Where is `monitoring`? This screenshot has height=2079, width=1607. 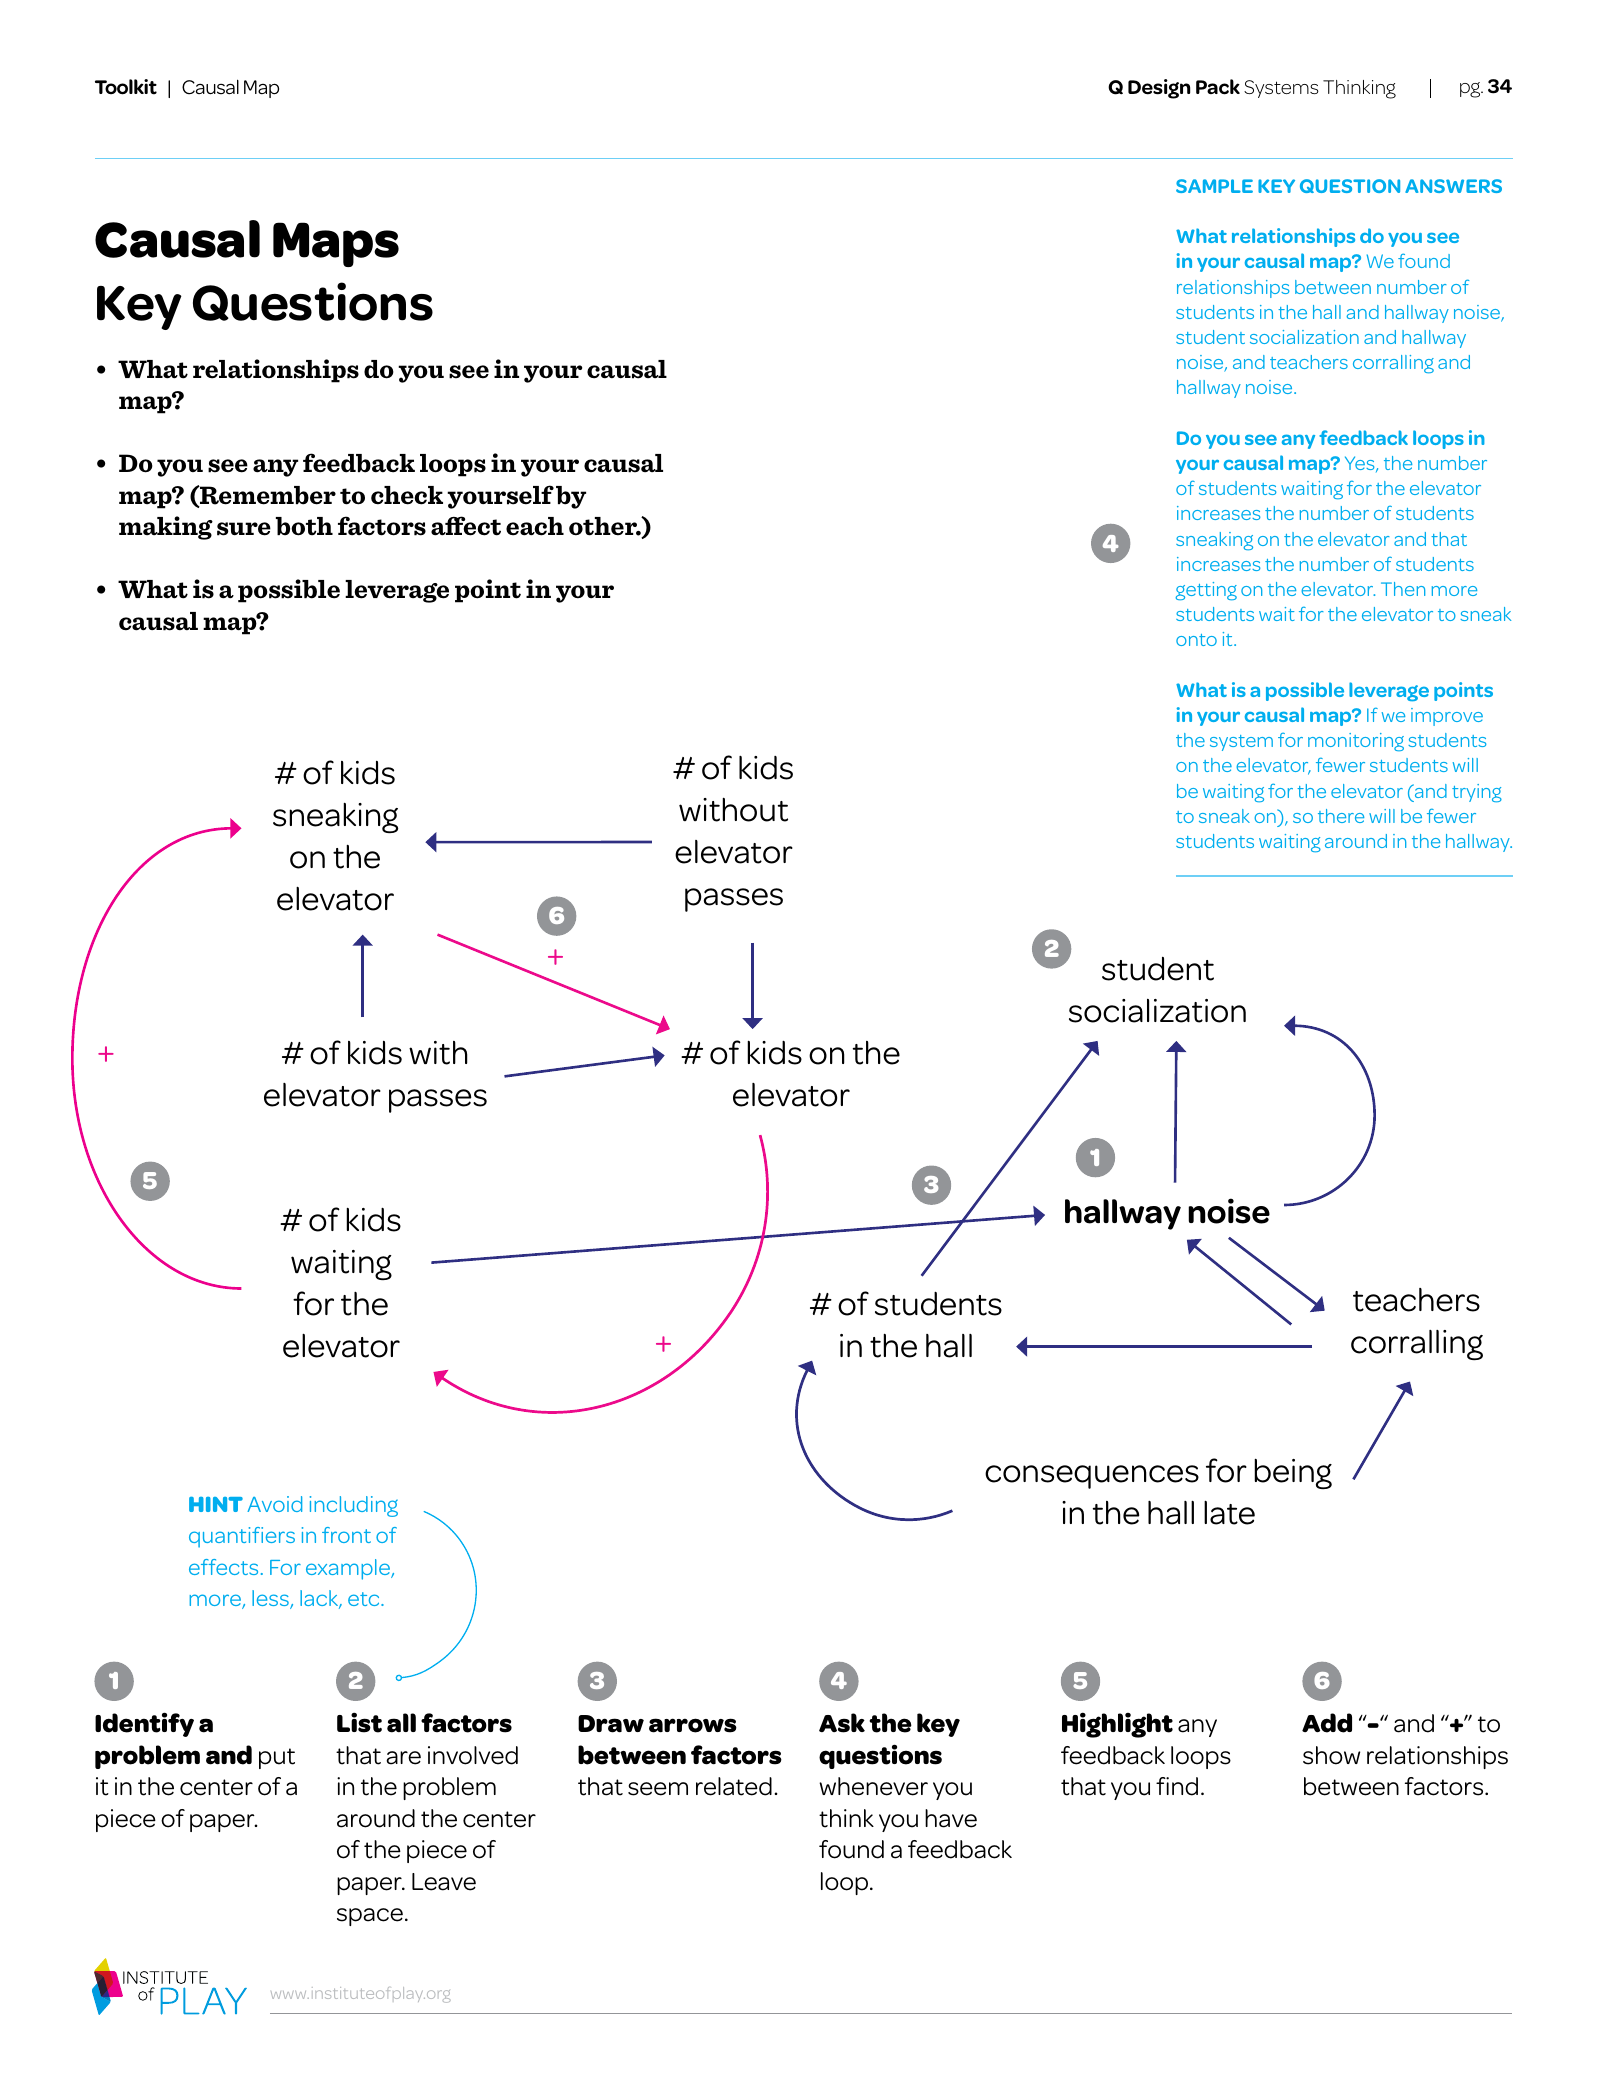
monitoring is located at coordinates (1356, 742).
